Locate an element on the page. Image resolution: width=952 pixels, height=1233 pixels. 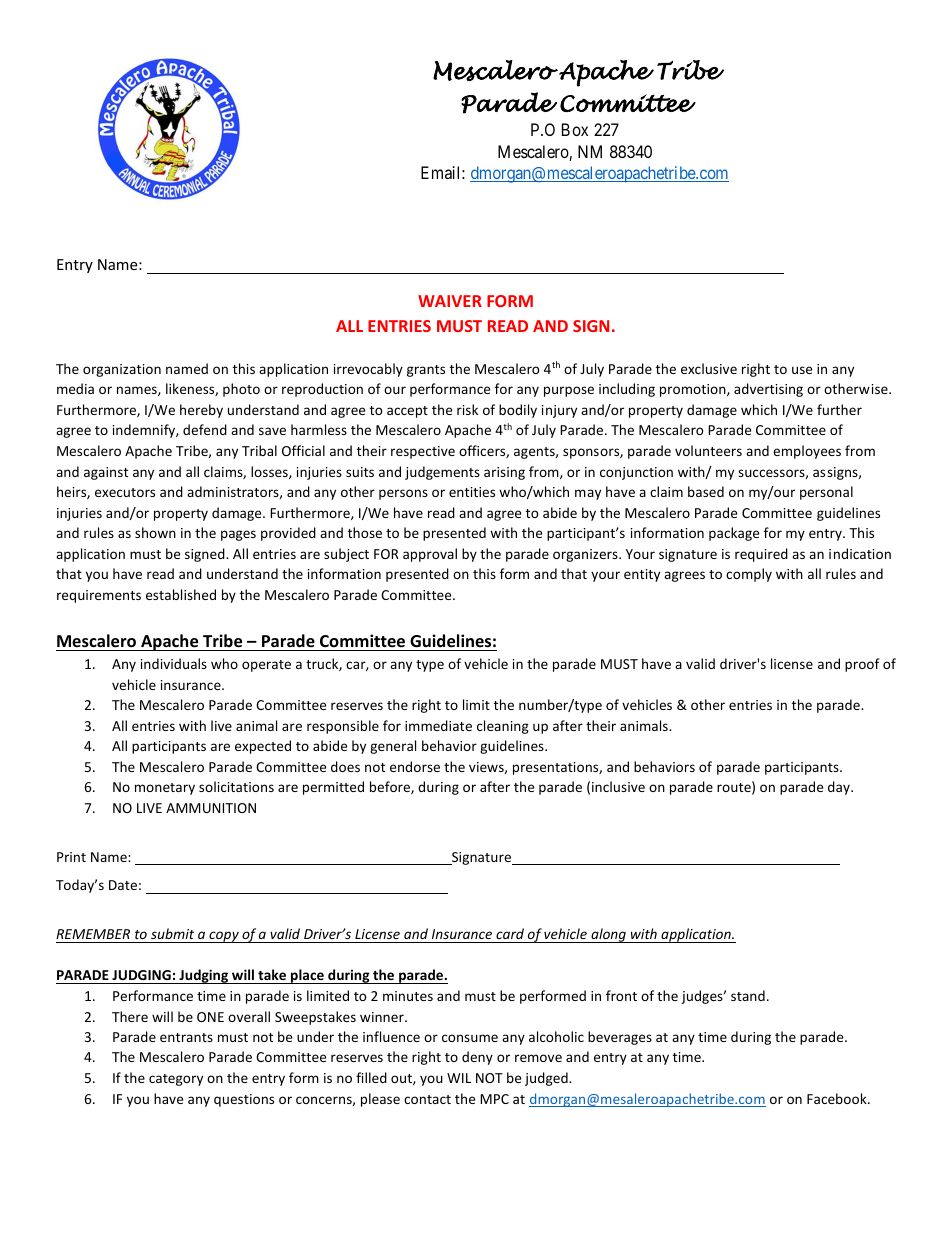
along is located at coordinates (608, 935).
